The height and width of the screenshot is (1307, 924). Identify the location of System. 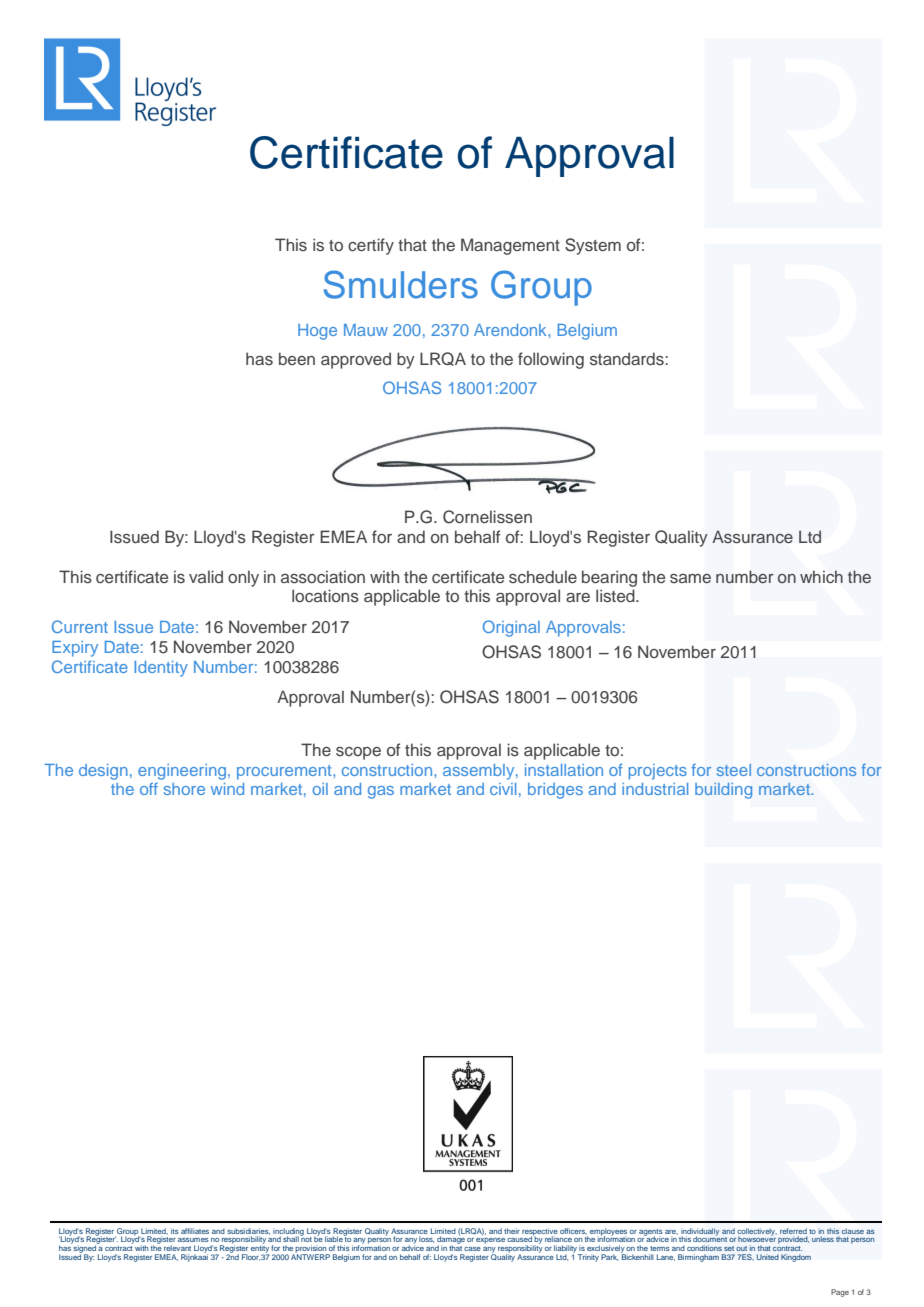
(593, 246).
